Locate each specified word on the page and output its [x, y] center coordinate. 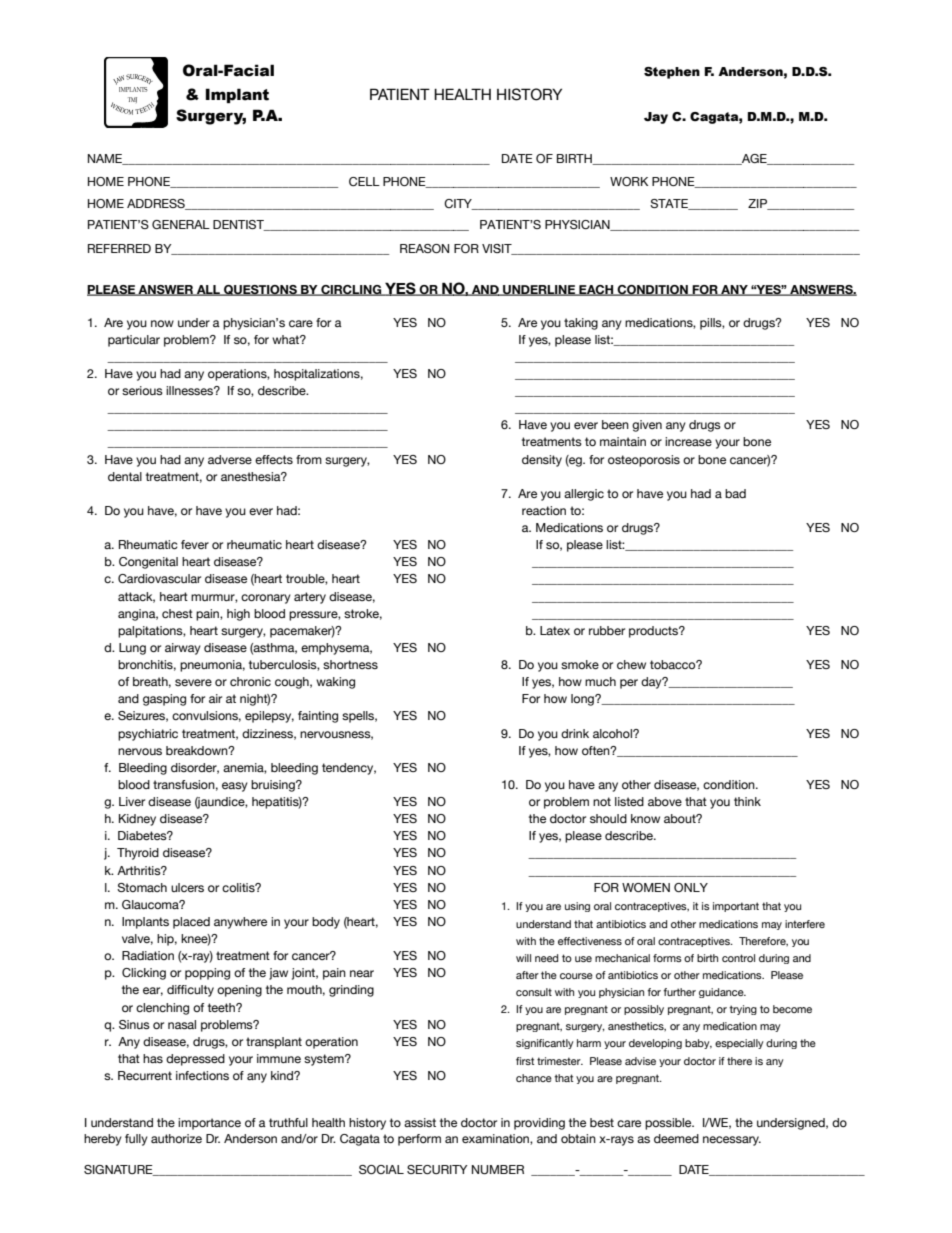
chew [631, 664]
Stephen [672, 73]
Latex [555, 630]
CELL [364, 181]
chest [177, 613]
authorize [176, 1138]
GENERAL [181, 224]
